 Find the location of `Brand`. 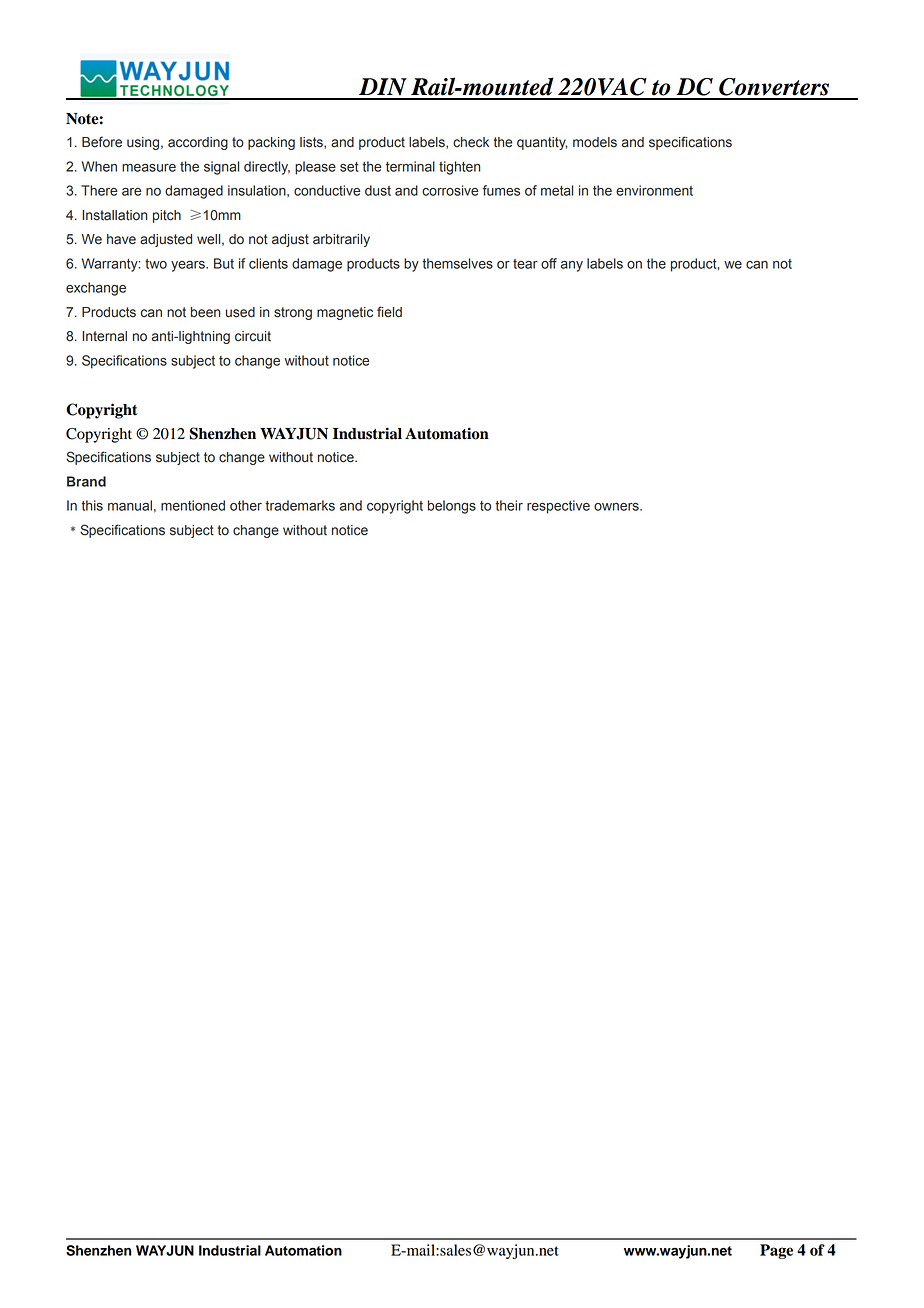

Brand is located at coordinates (86, 481).
